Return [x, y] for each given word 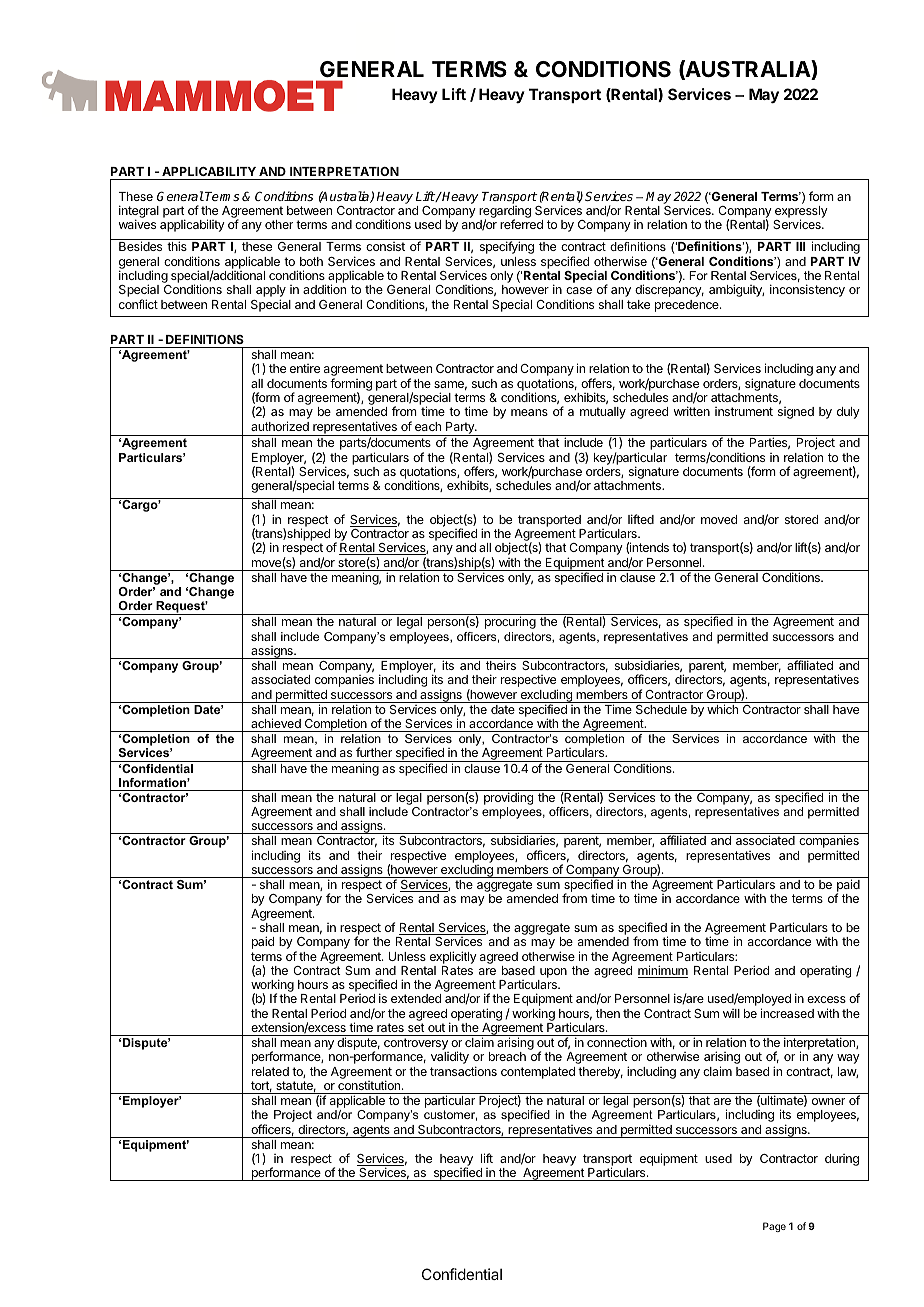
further [374, 752]
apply [271, 292]
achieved [276, 723]
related [270, 1071]
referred [521, 224]
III [800, 246]
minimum [663, 971]
